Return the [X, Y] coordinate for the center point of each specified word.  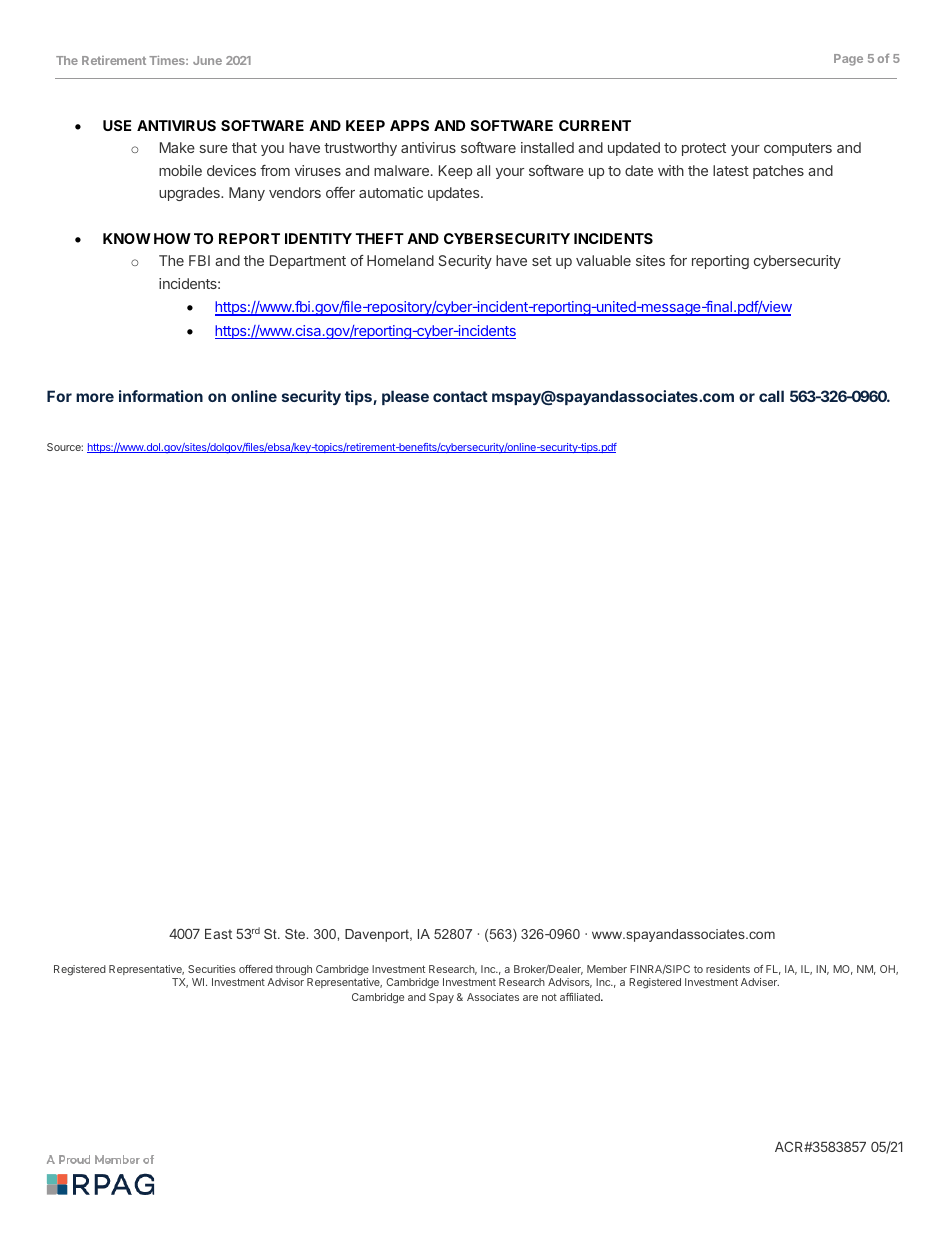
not [549, 997]
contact [460, 396]
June [207, 60]
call [771, 396]
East [218, 934]
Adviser [760, 982]
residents [728, 969]
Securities [212, 969]
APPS [409, 125]
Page [848, 60]
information [161, 396]
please [405, 397]
